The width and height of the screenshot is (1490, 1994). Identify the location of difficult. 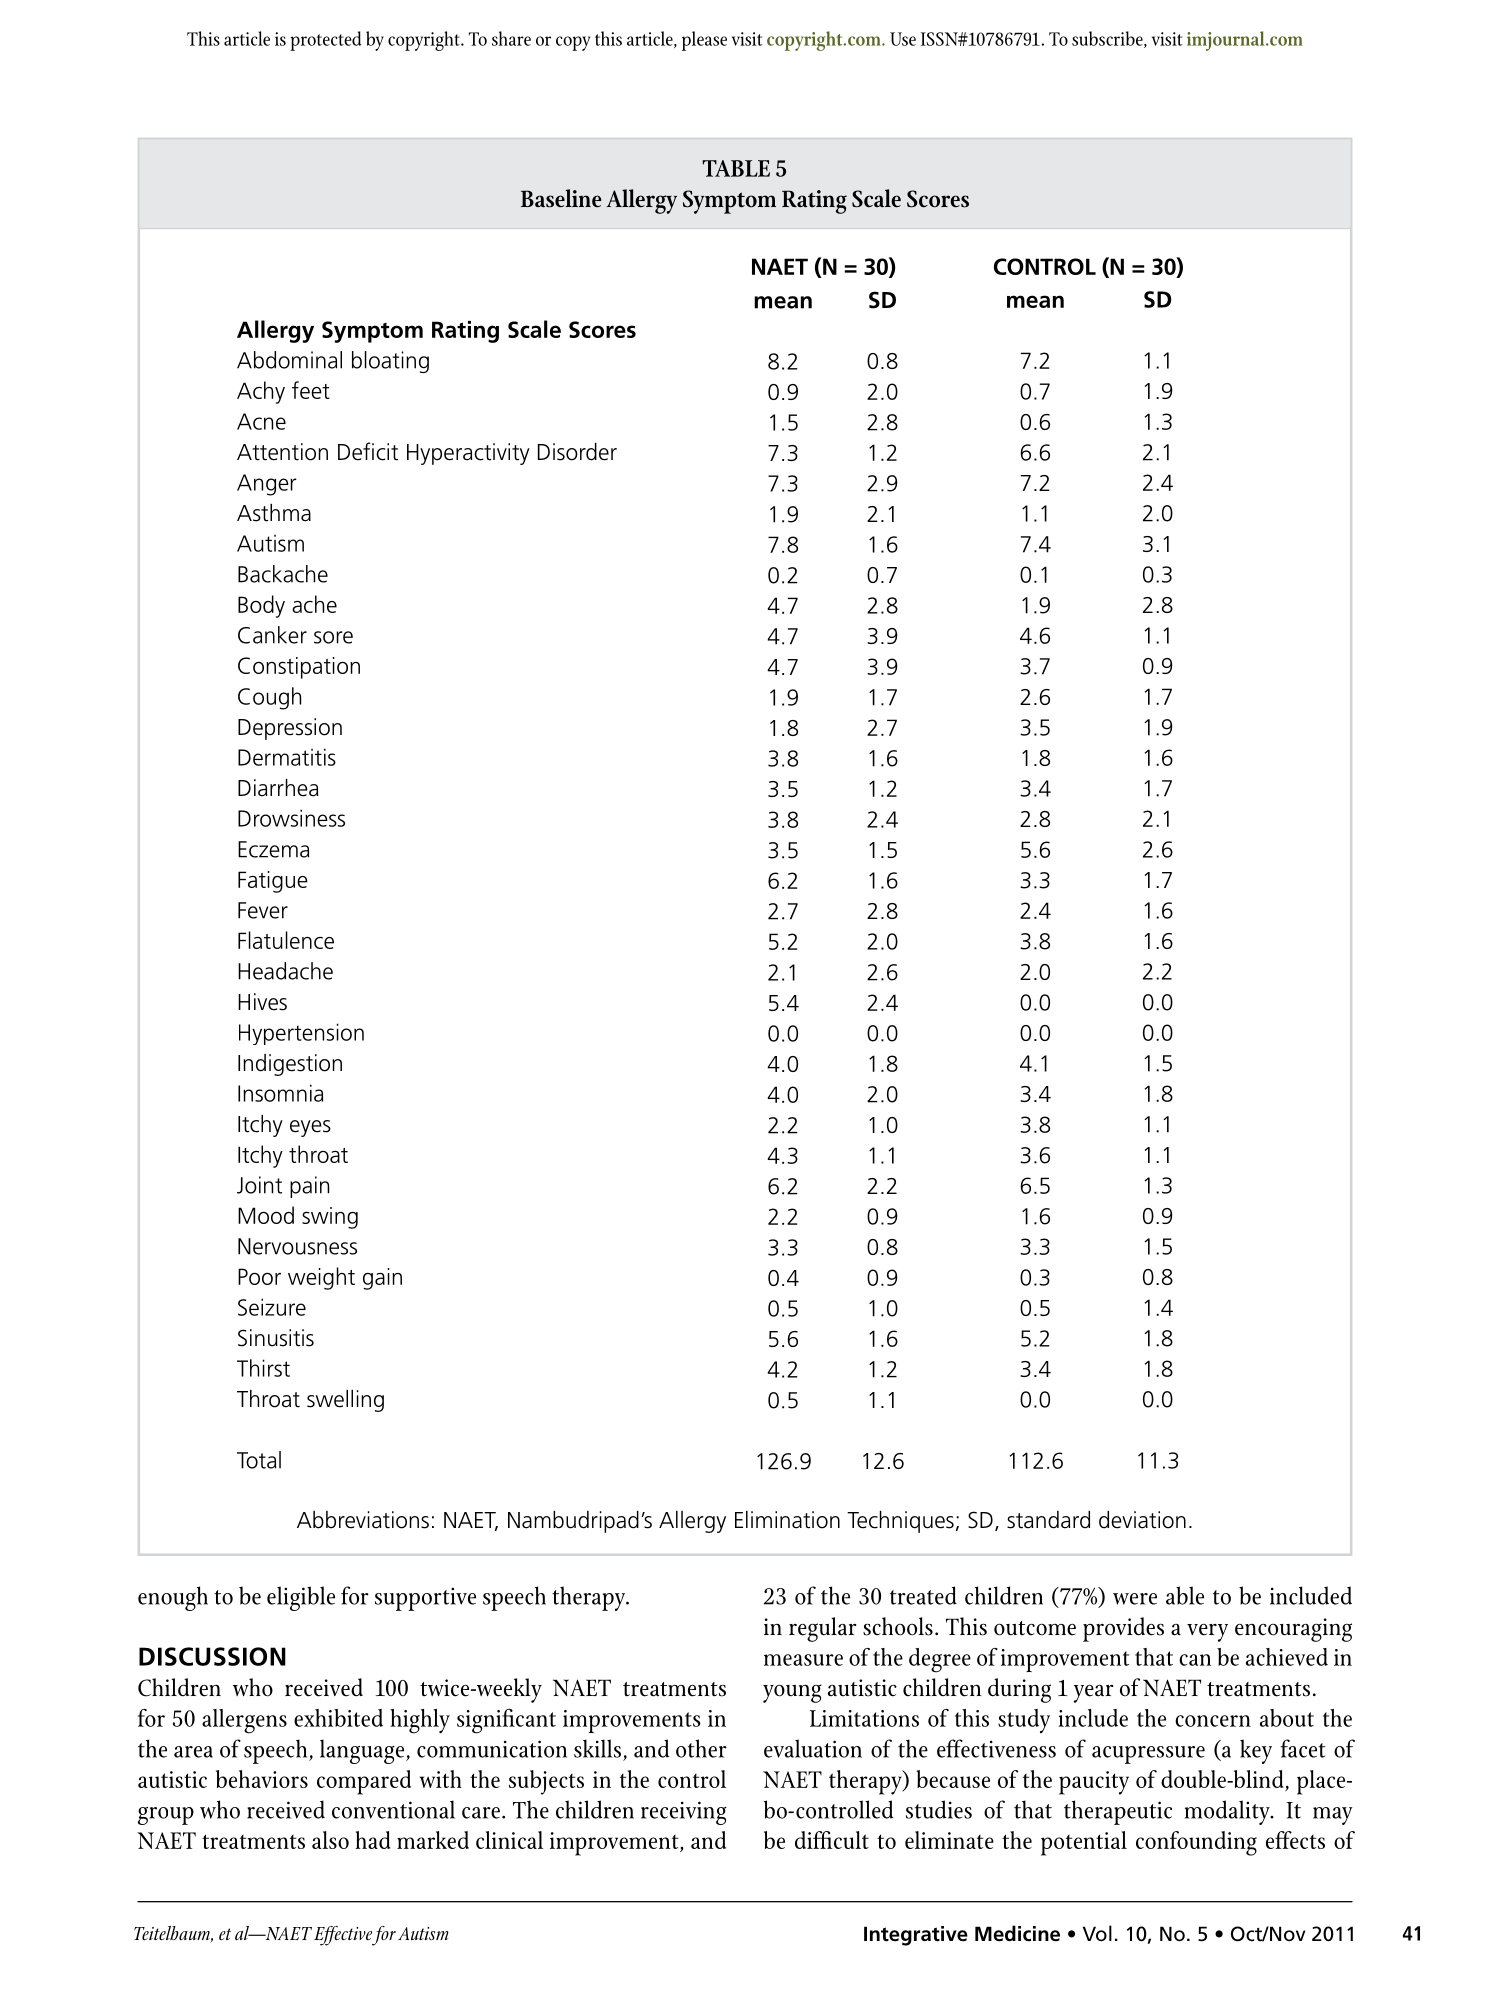
(832, 1840).
